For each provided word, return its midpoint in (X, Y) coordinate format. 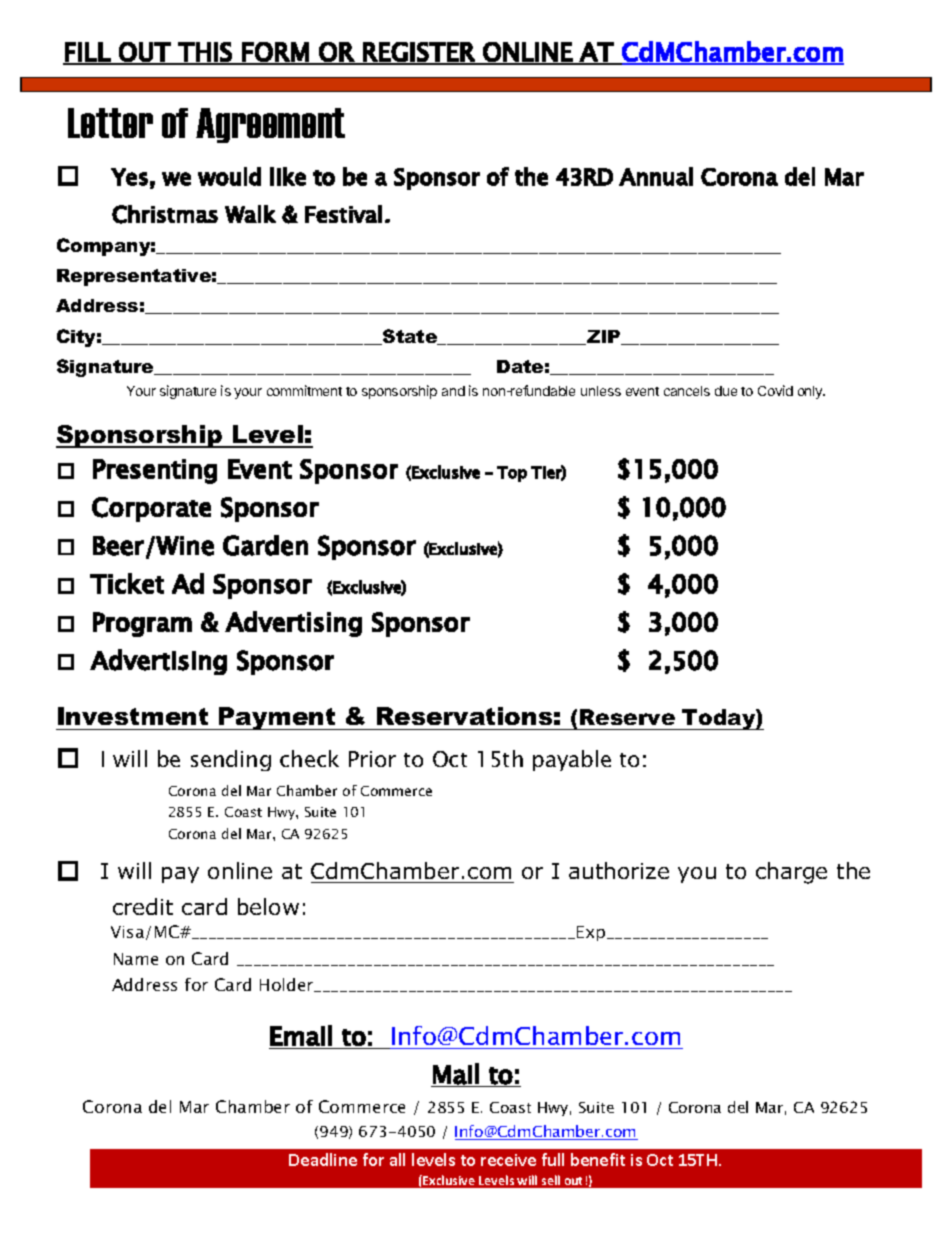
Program (142, 624)
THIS (205, 53)
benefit (598, 1159)
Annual (656, 176)
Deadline (323, 1159)
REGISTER (419, 53)
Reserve (627, 717)
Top (512, 474)
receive (508, 1160)
